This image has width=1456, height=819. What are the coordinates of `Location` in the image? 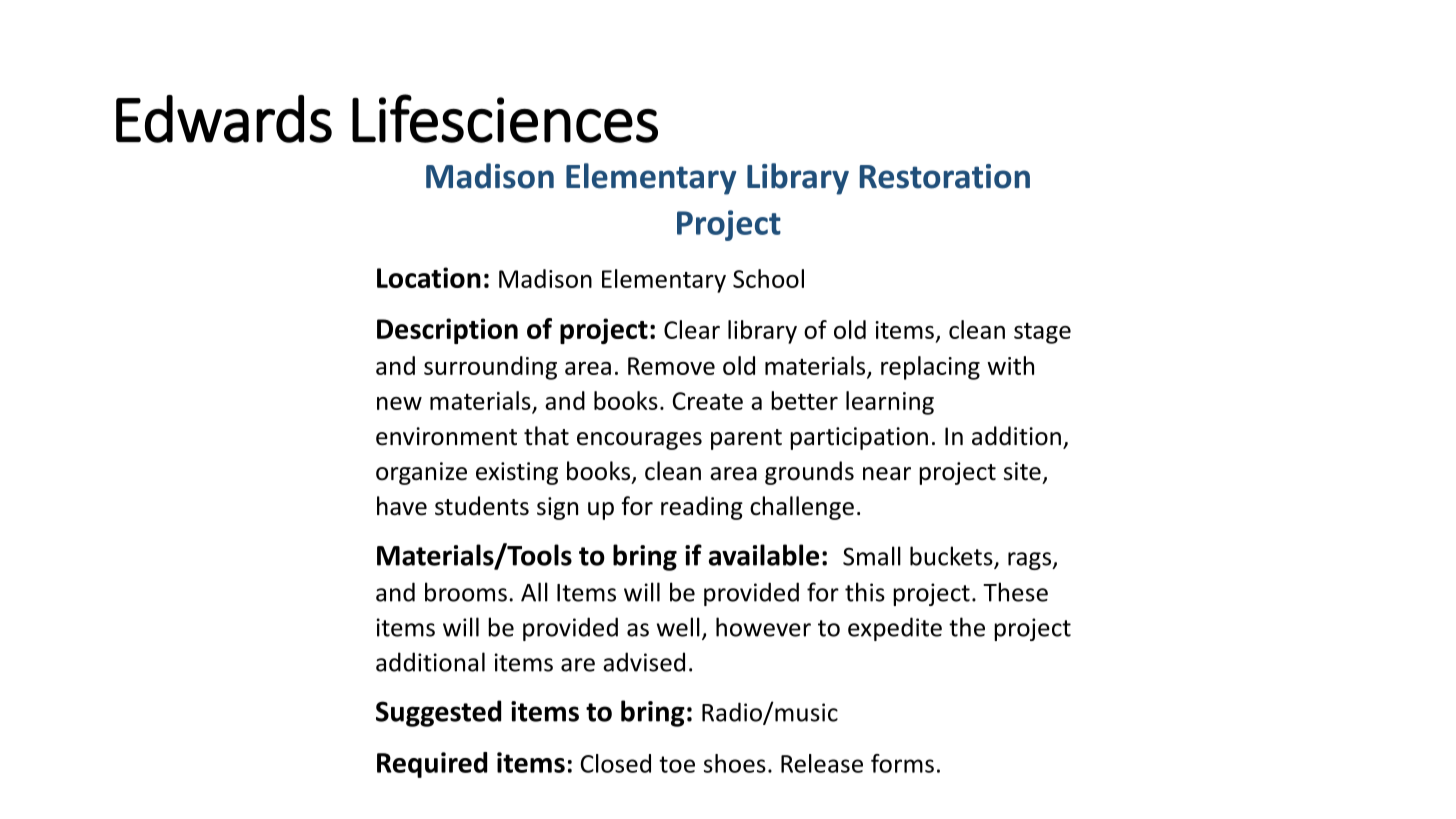 It's located at (429, 277).
